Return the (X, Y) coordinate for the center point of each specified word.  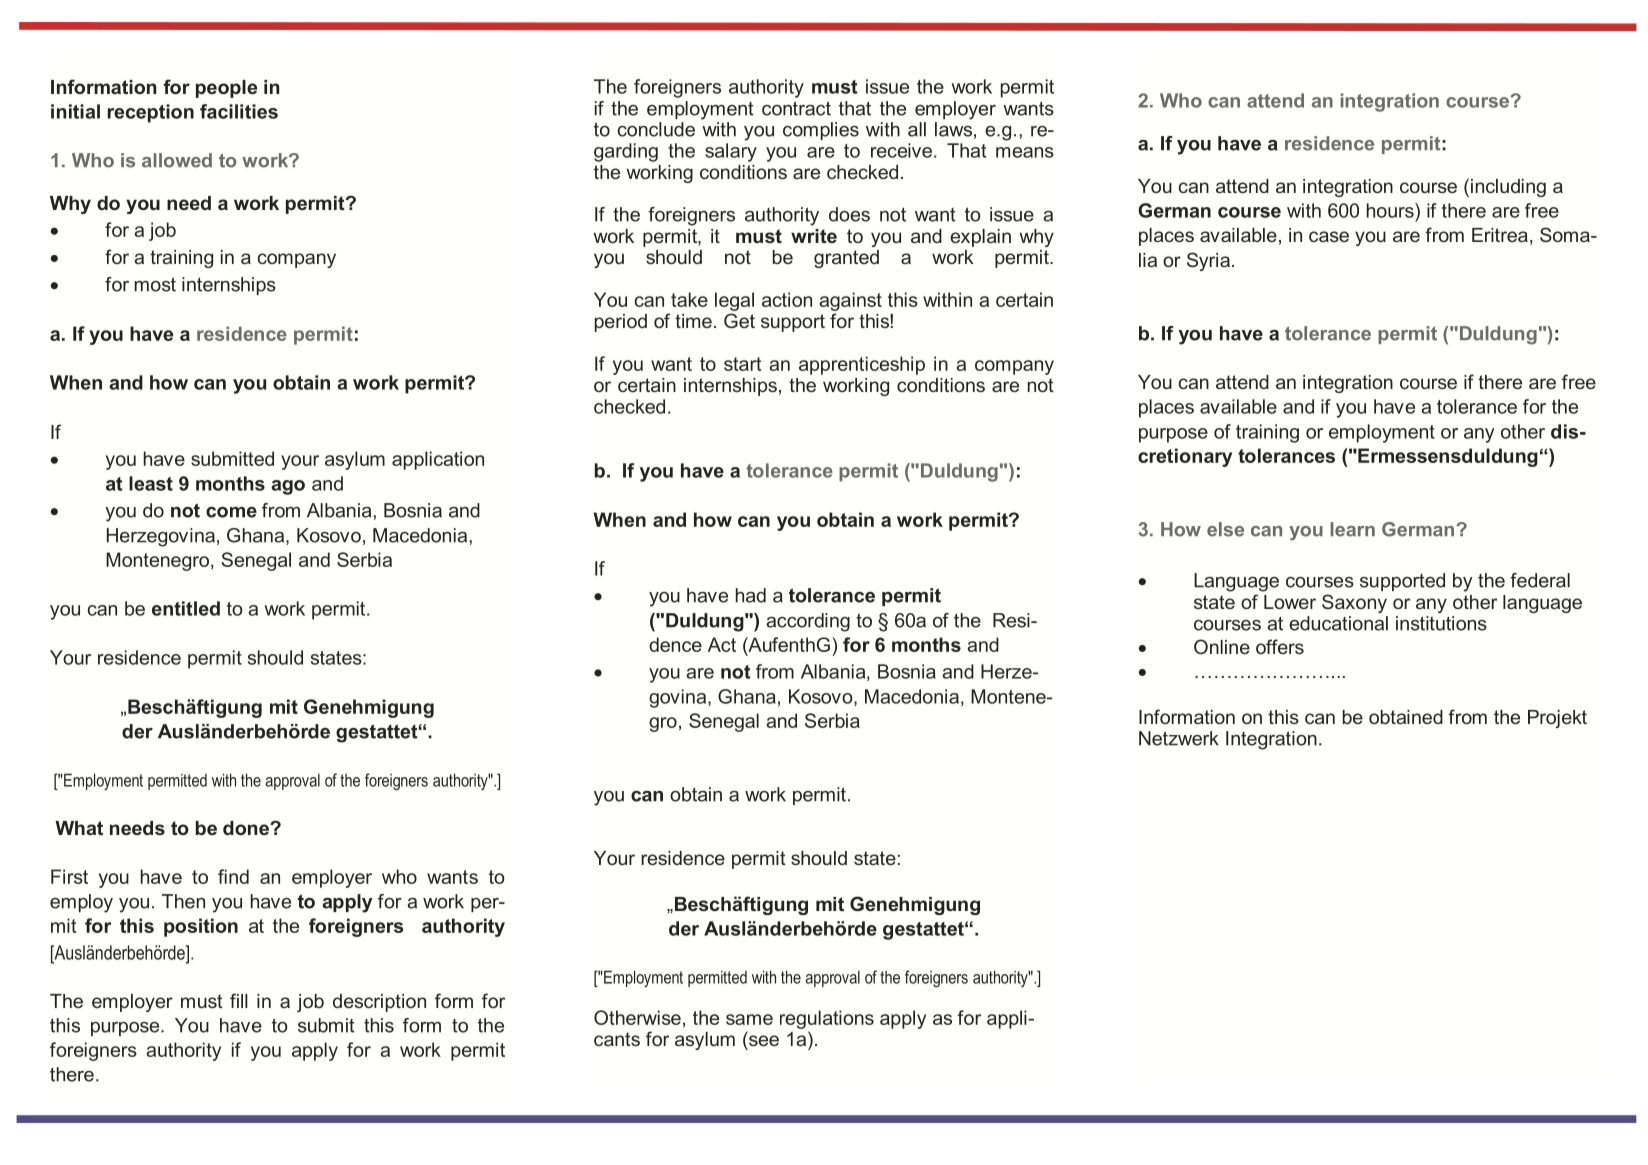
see (764, 1040)
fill (239, 1000)
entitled (186, 608)
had (751, 595)
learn (1352, 529)
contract (796, 108)
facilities (239, 111)
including (1508, 188)
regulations (827, 1019)
